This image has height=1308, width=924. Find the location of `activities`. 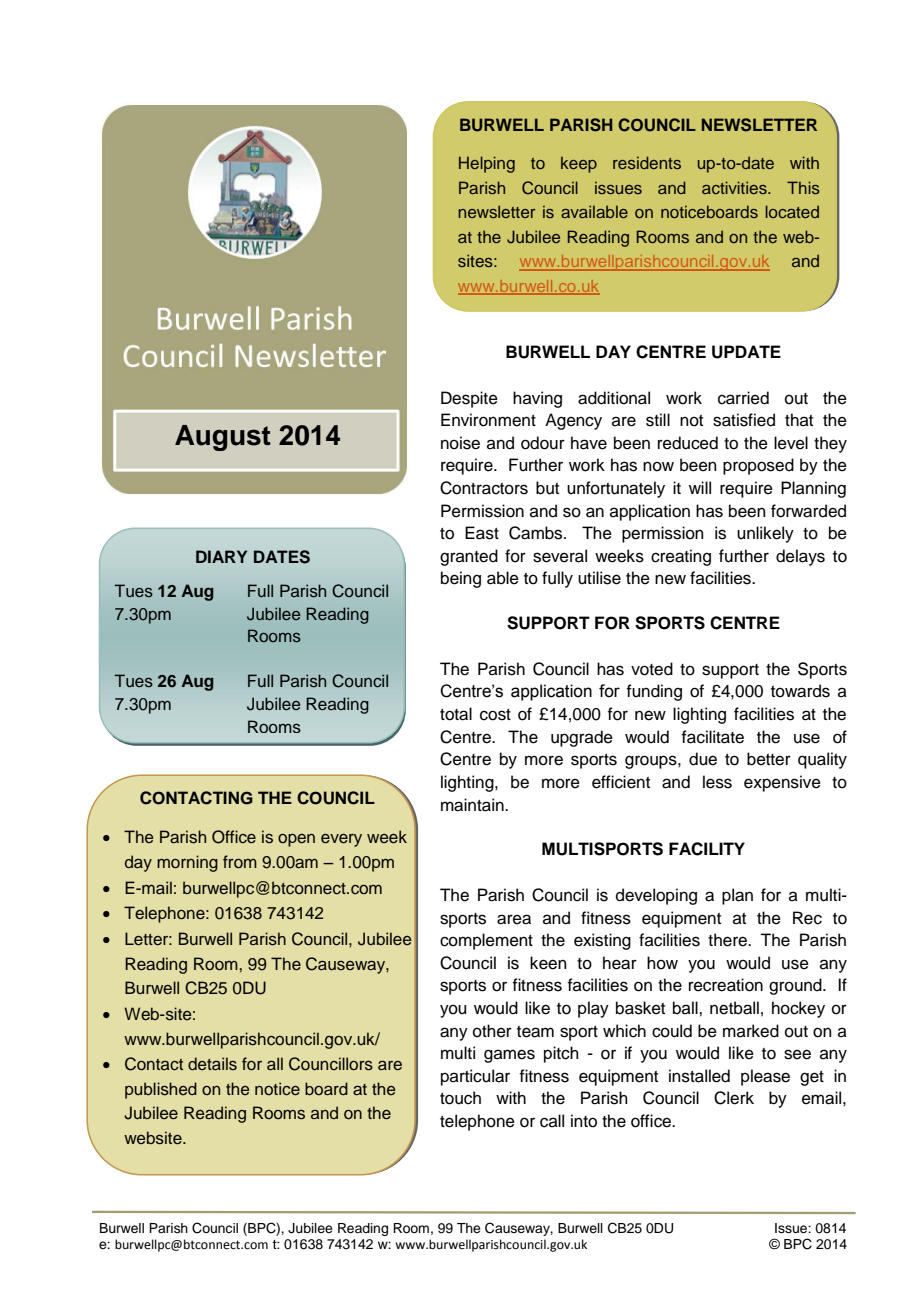

activities is located at coordinates (735, 187).
